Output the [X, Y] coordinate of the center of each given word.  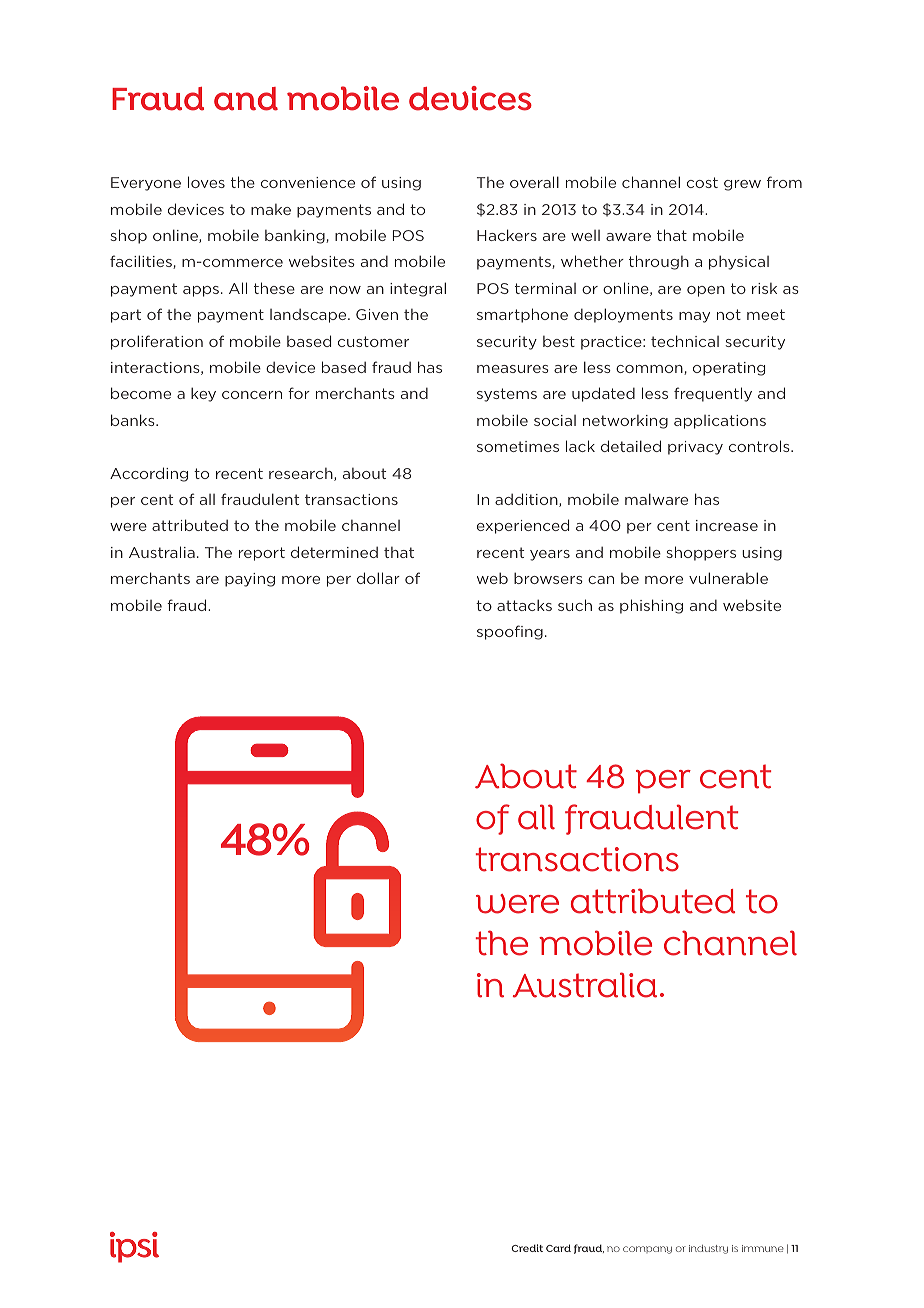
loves [206, 182]
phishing [651, 606]
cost [702, 182]
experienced [523, 526]
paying [250, 580]
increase [727, 525]
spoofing [510, 632]
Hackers [507, 235]
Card [558, 1248]
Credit [527, 1248]
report [262, 554]
